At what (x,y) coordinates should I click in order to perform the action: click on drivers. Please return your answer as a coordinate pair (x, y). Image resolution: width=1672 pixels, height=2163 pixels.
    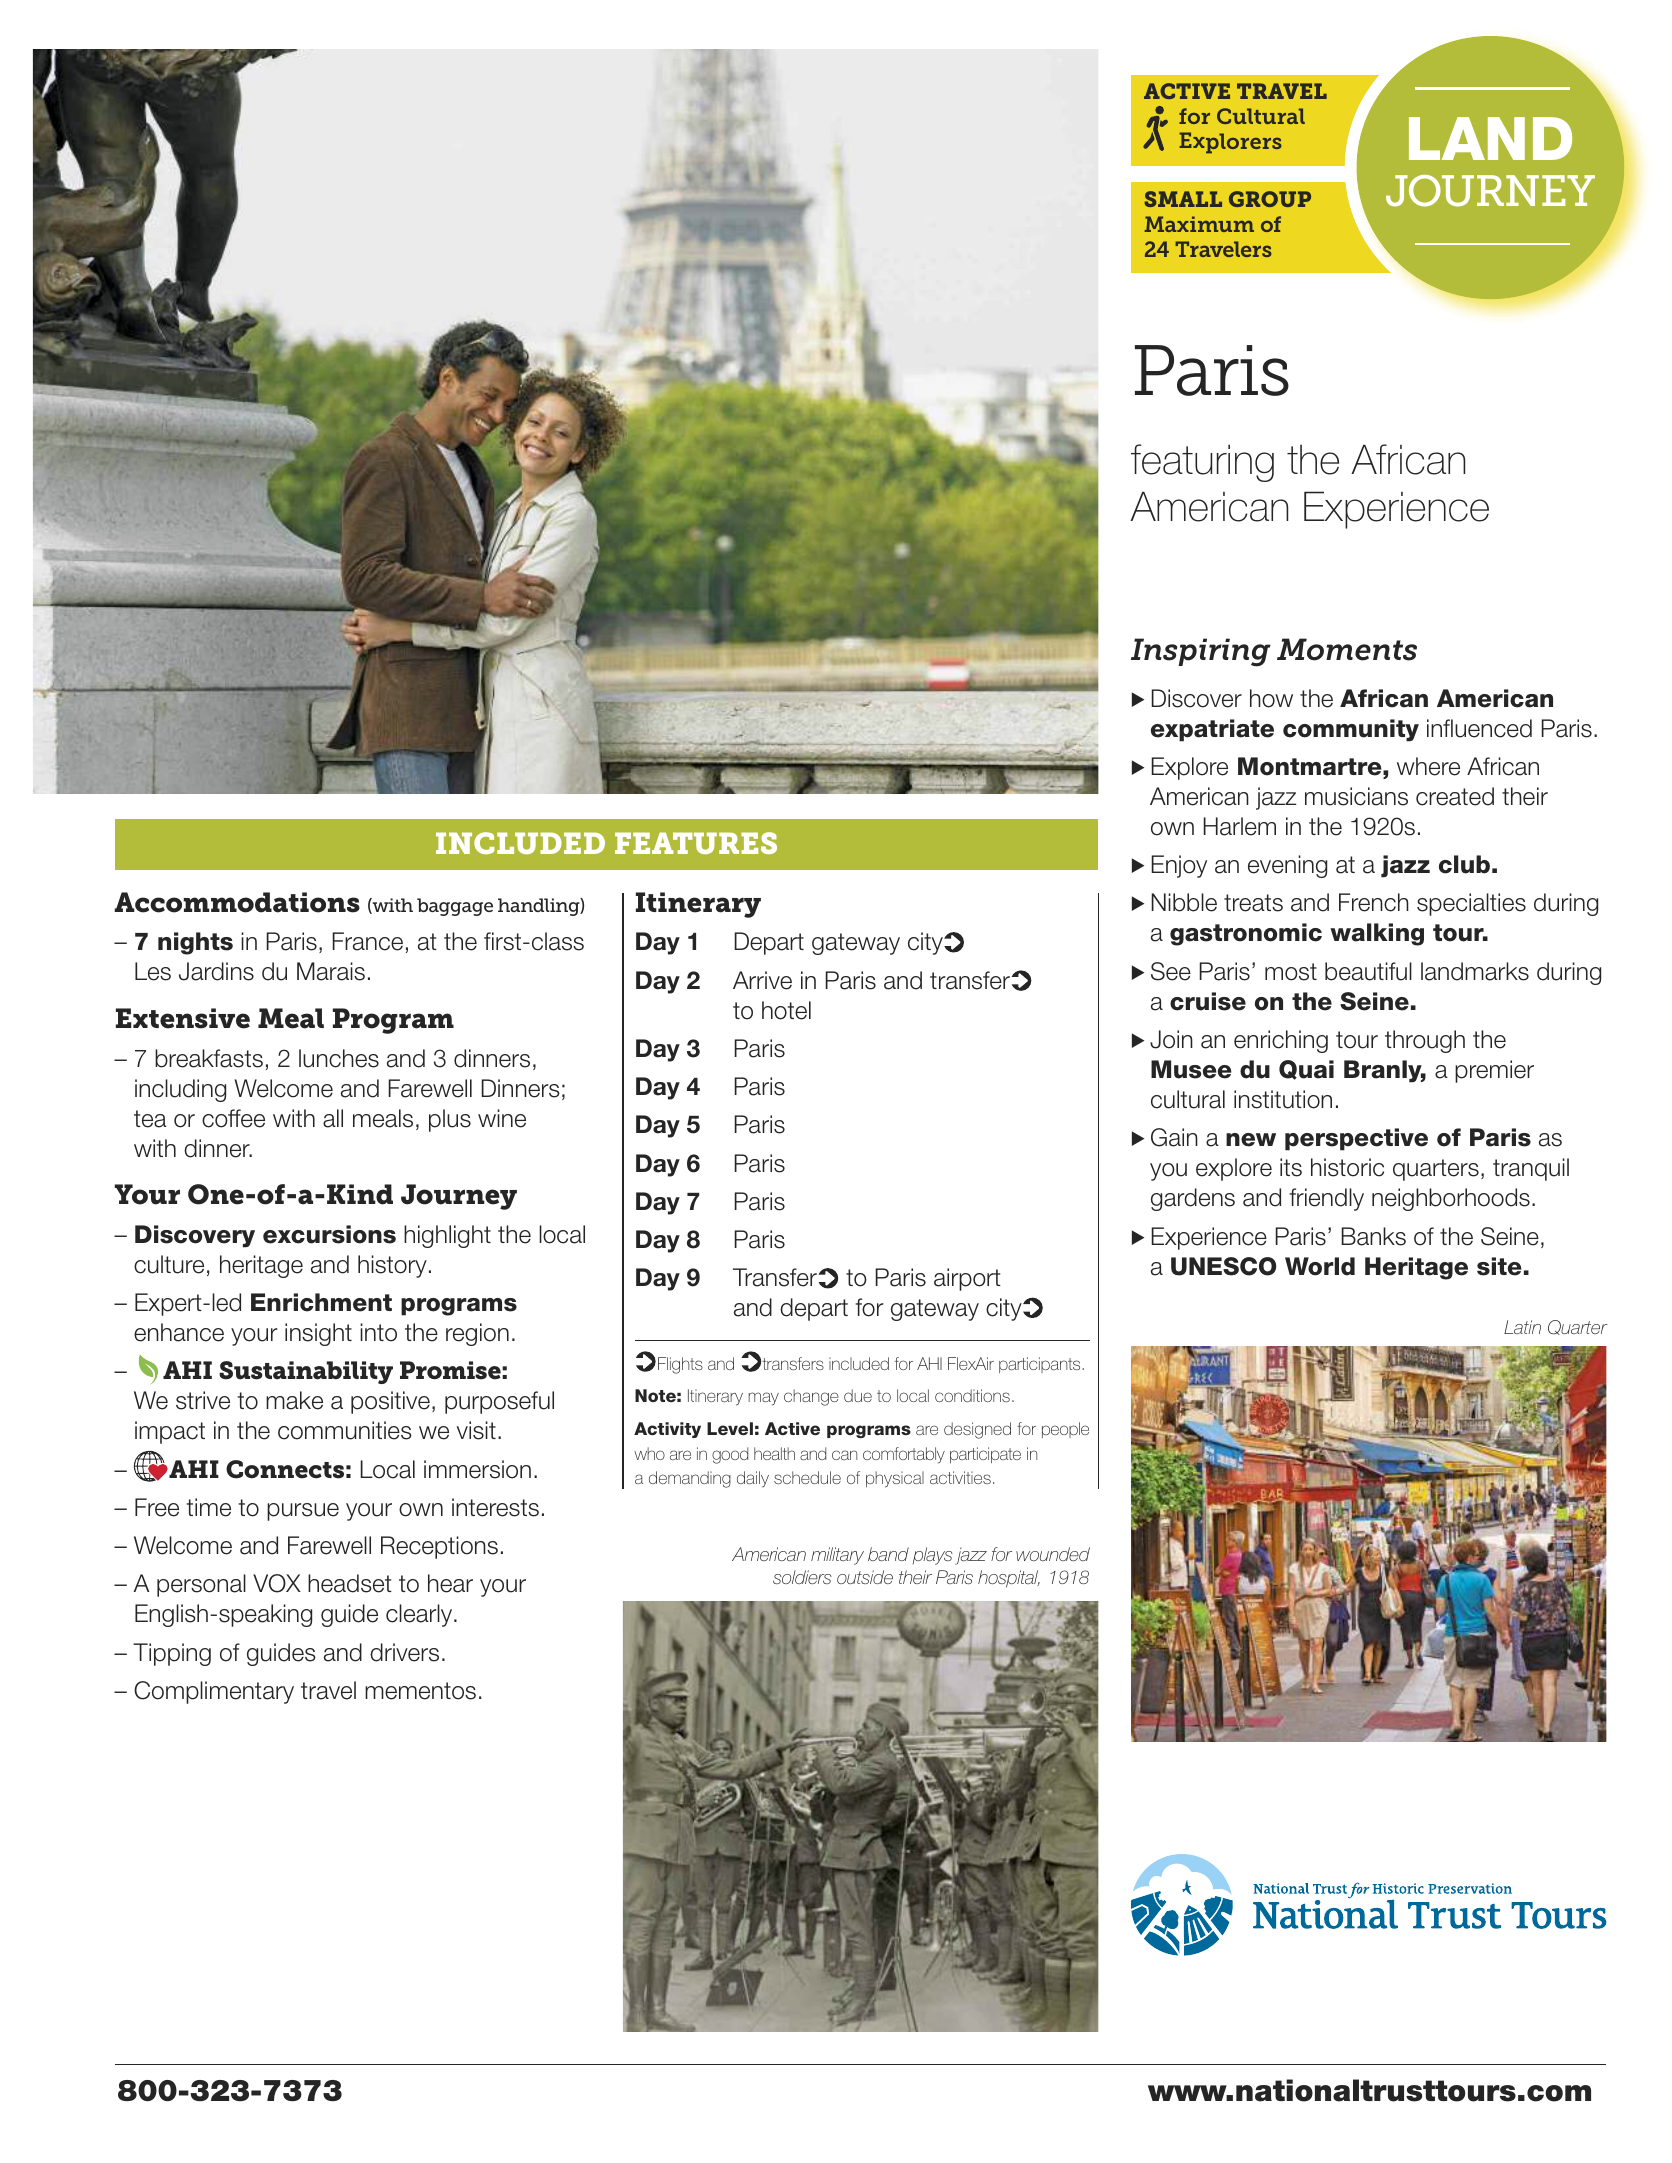
    Looking at the image, I should click on (404, 1652).
